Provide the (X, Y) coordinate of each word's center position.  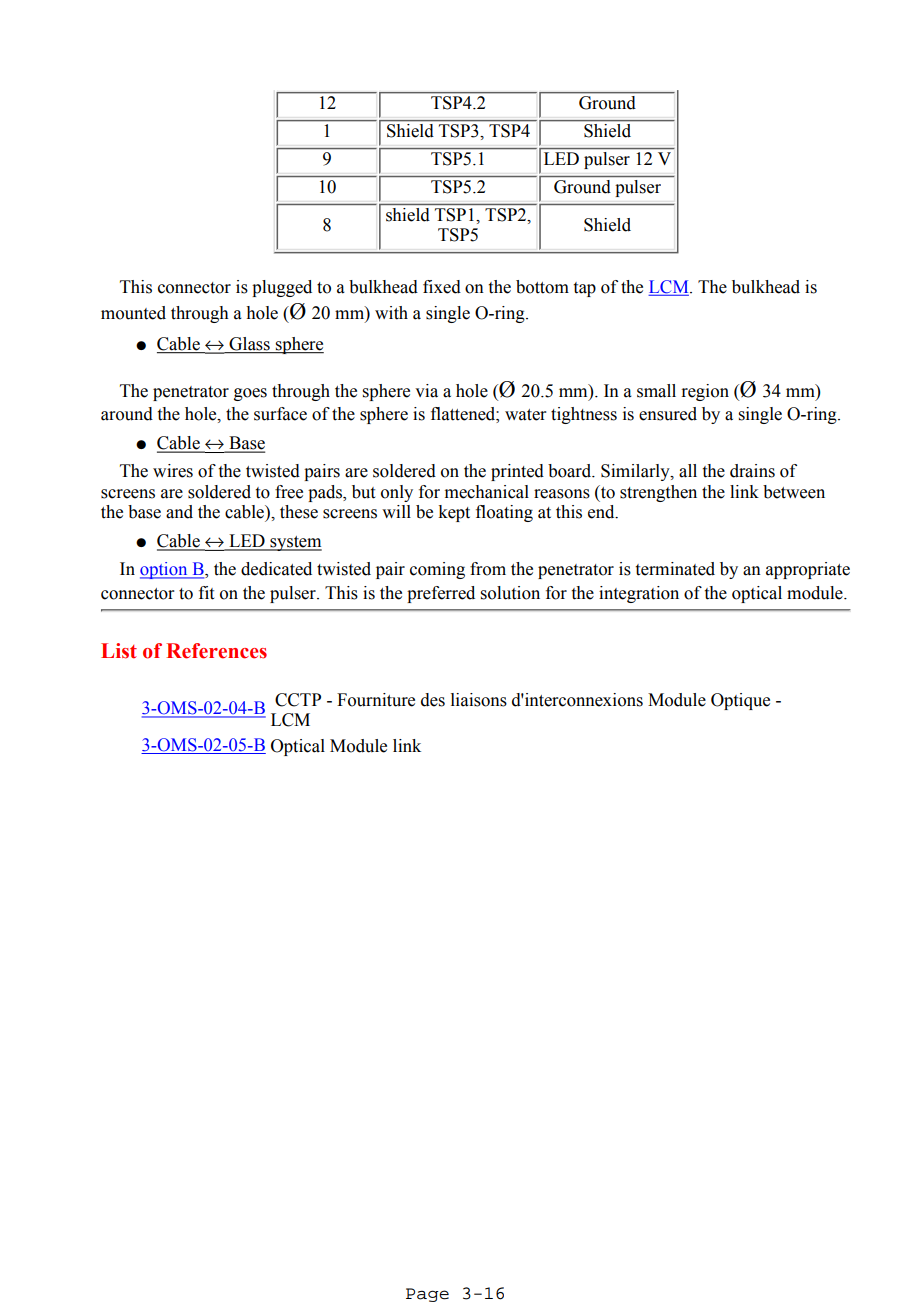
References (216, 651)
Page (427, 1295)
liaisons (479, 700)
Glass (249, 345)
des (433, 700)
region (705, 392)
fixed (442, 287)
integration (639, 594)
